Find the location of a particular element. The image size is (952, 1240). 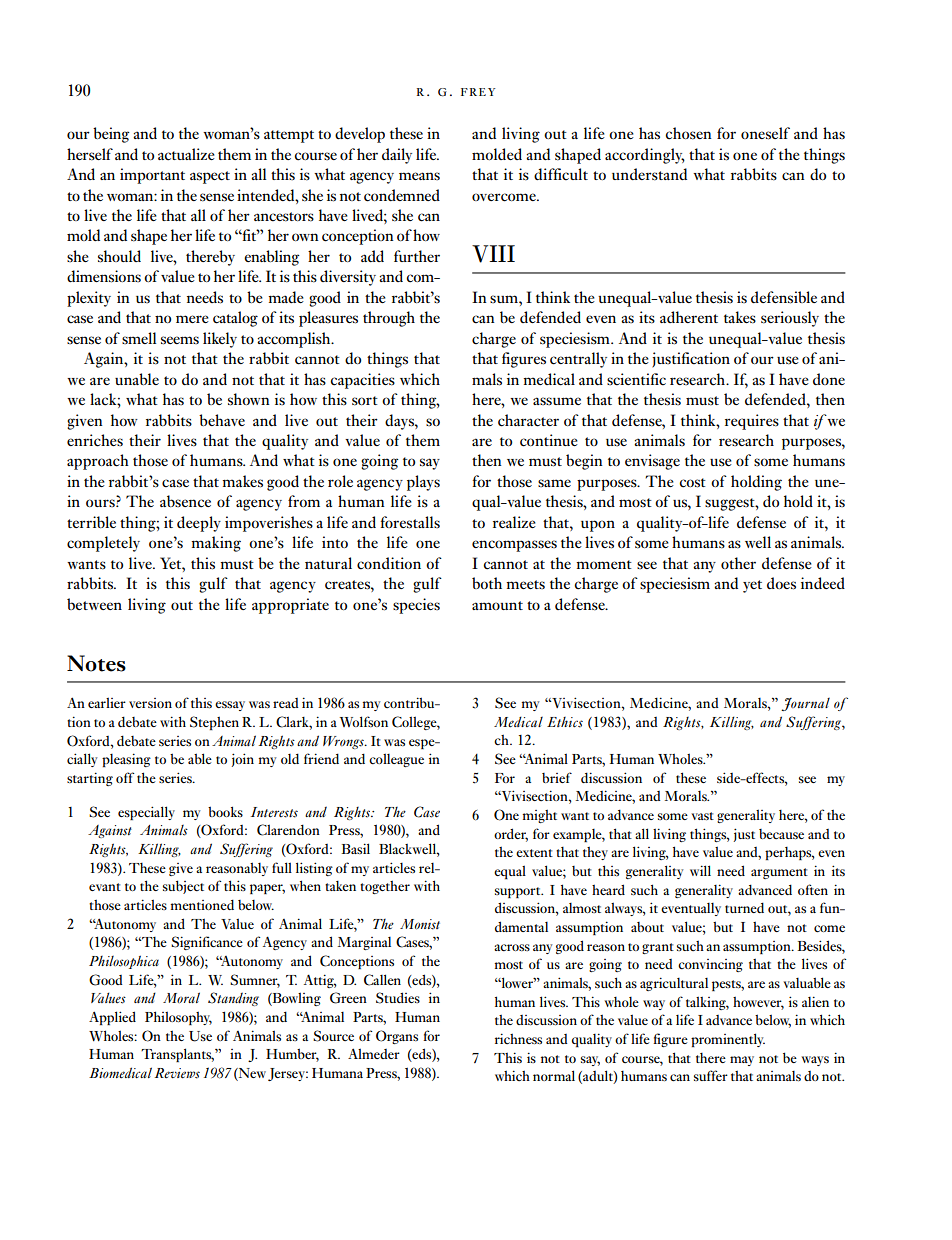

plays is located at coordinates (423, 483).
